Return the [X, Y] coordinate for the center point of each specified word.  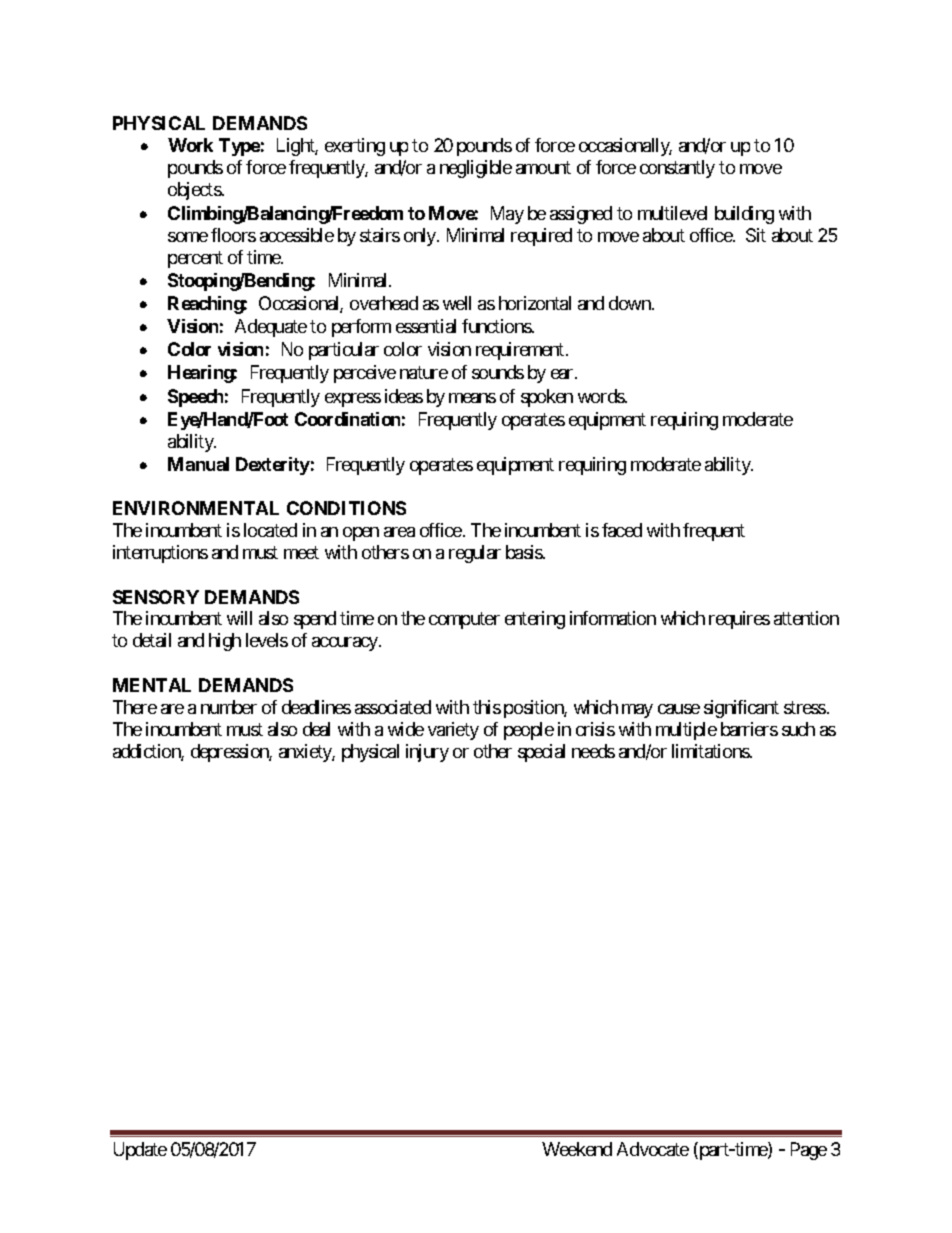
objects [195, 191]
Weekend [577, 1149]
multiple [686, 731]
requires [739, 620]
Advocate [653, 1149]
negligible [476, 169]
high [225, 642]
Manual [198, 464]
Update [140, 1151]
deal [316, 729]
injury [427, 753]
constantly [677, 169]
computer [464, 621]
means [472, 398]
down [631, 303]
